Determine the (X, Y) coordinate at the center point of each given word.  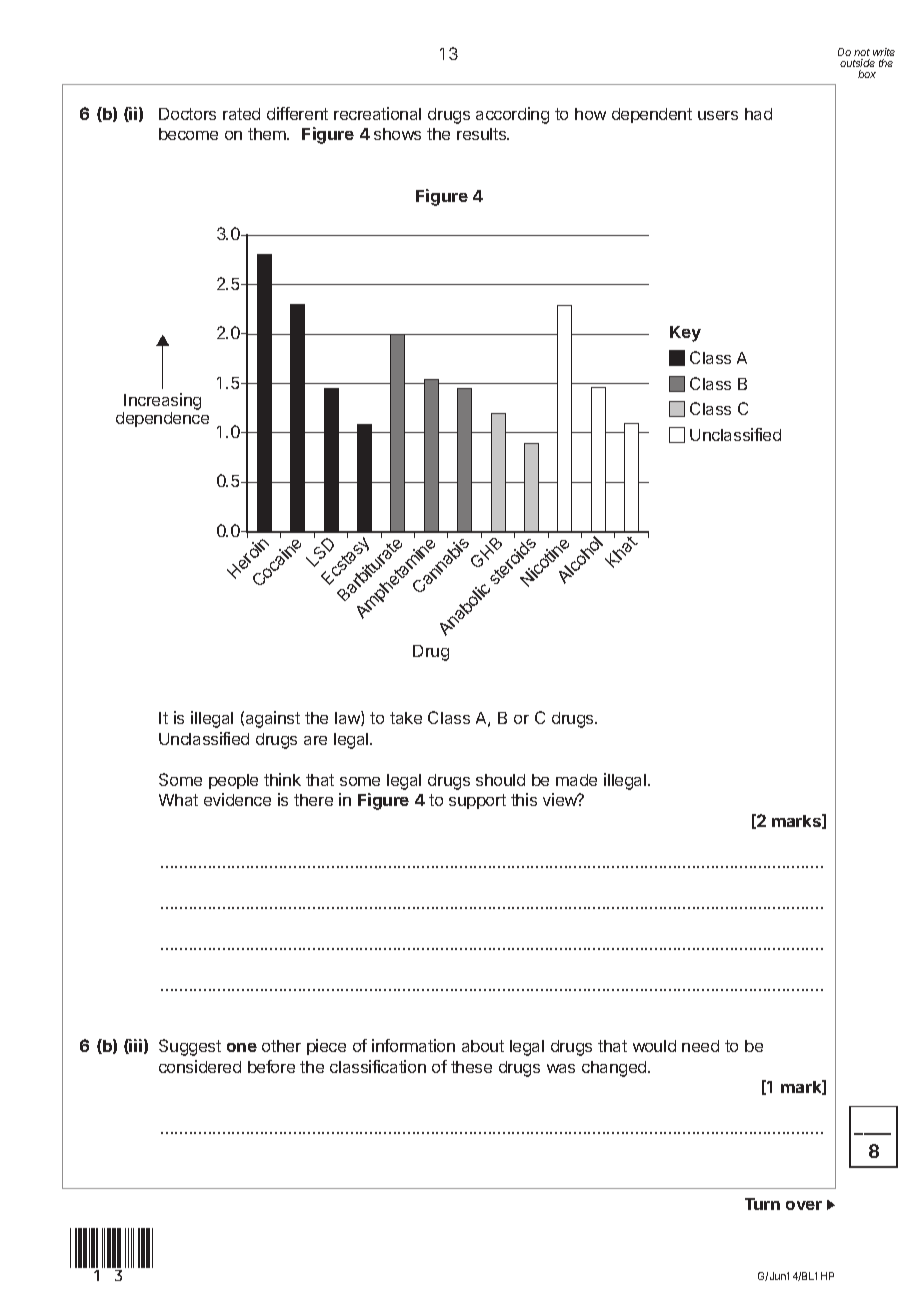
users (718, 115)
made (576, 780)
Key (685, 334)
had (758, 114)
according (512, 115)
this (524, 799)
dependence (162, 419)
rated (241, 114)
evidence (237, 799)
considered (200, 1066)
